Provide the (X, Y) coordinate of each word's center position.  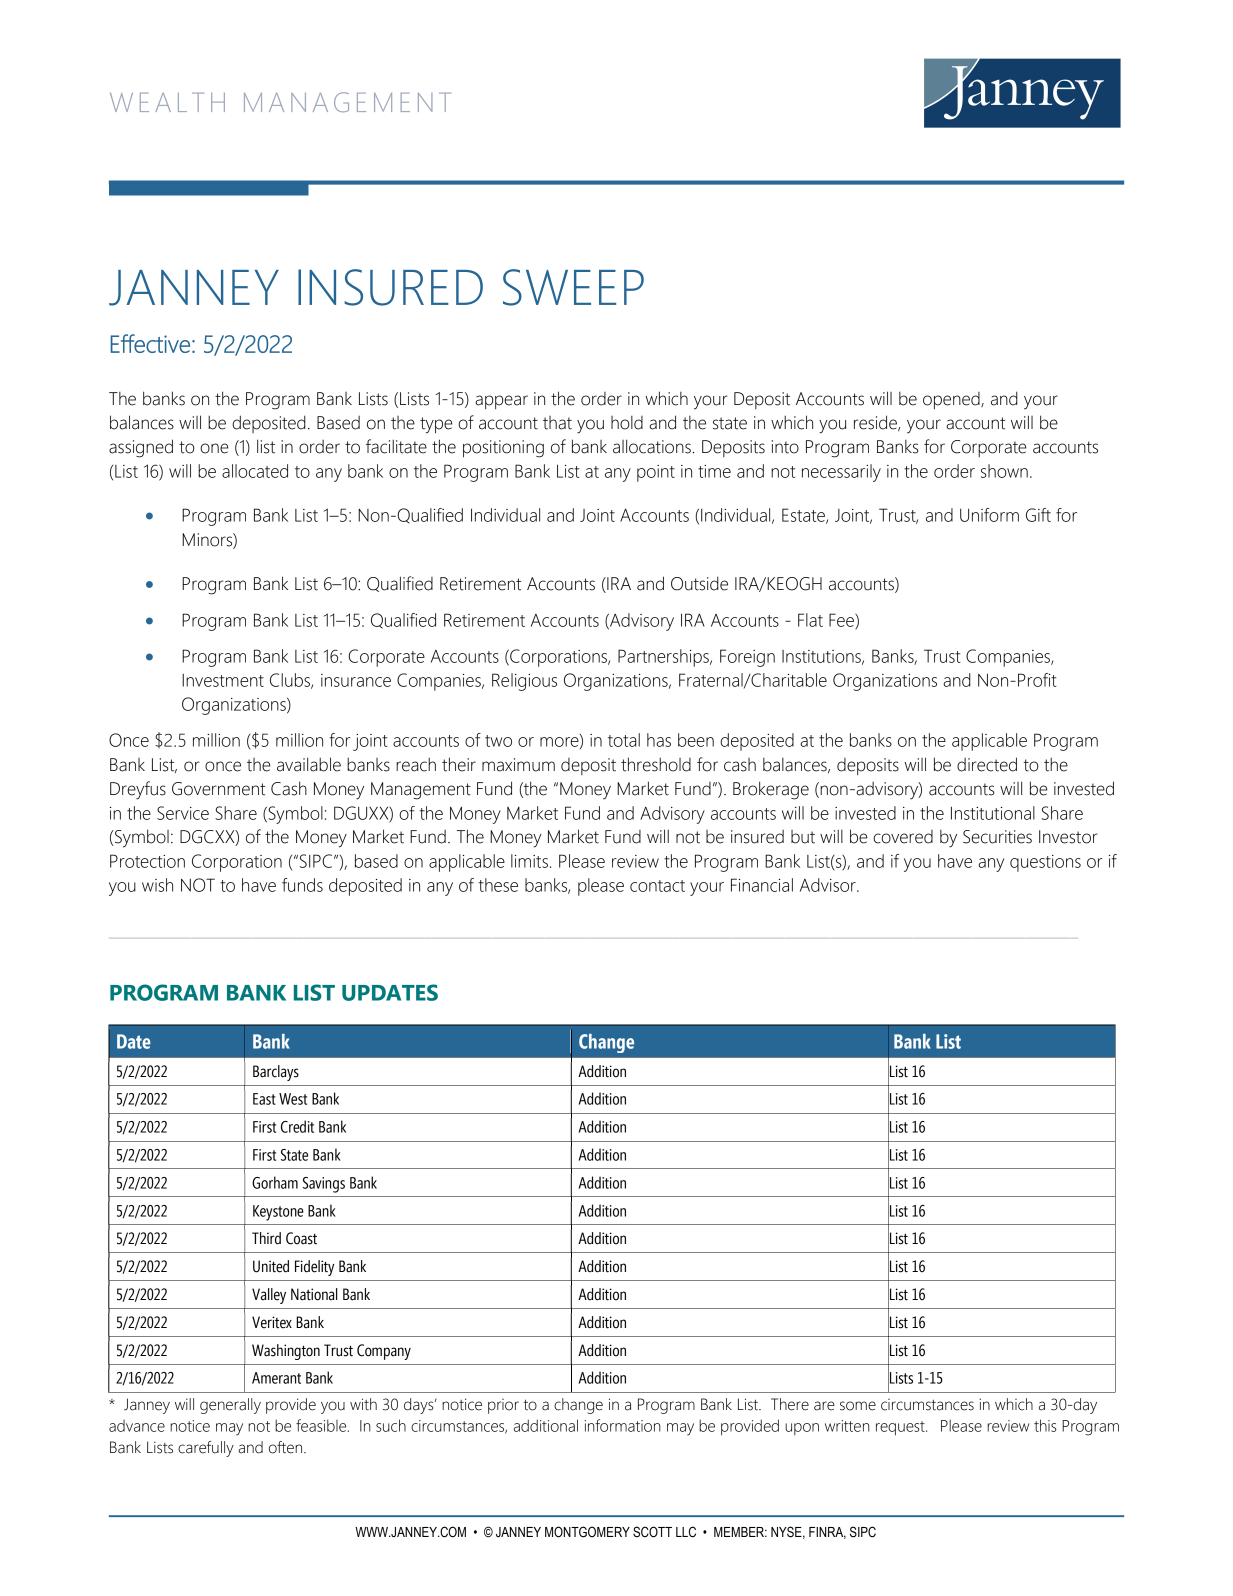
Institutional (993, 813)
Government (218, 789)
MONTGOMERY (587, 1532)
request (901, 1428)
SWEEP (573, 287)
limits (529, 861)
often (287, 1447)
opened (952, 400)
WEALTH (167, 102)
